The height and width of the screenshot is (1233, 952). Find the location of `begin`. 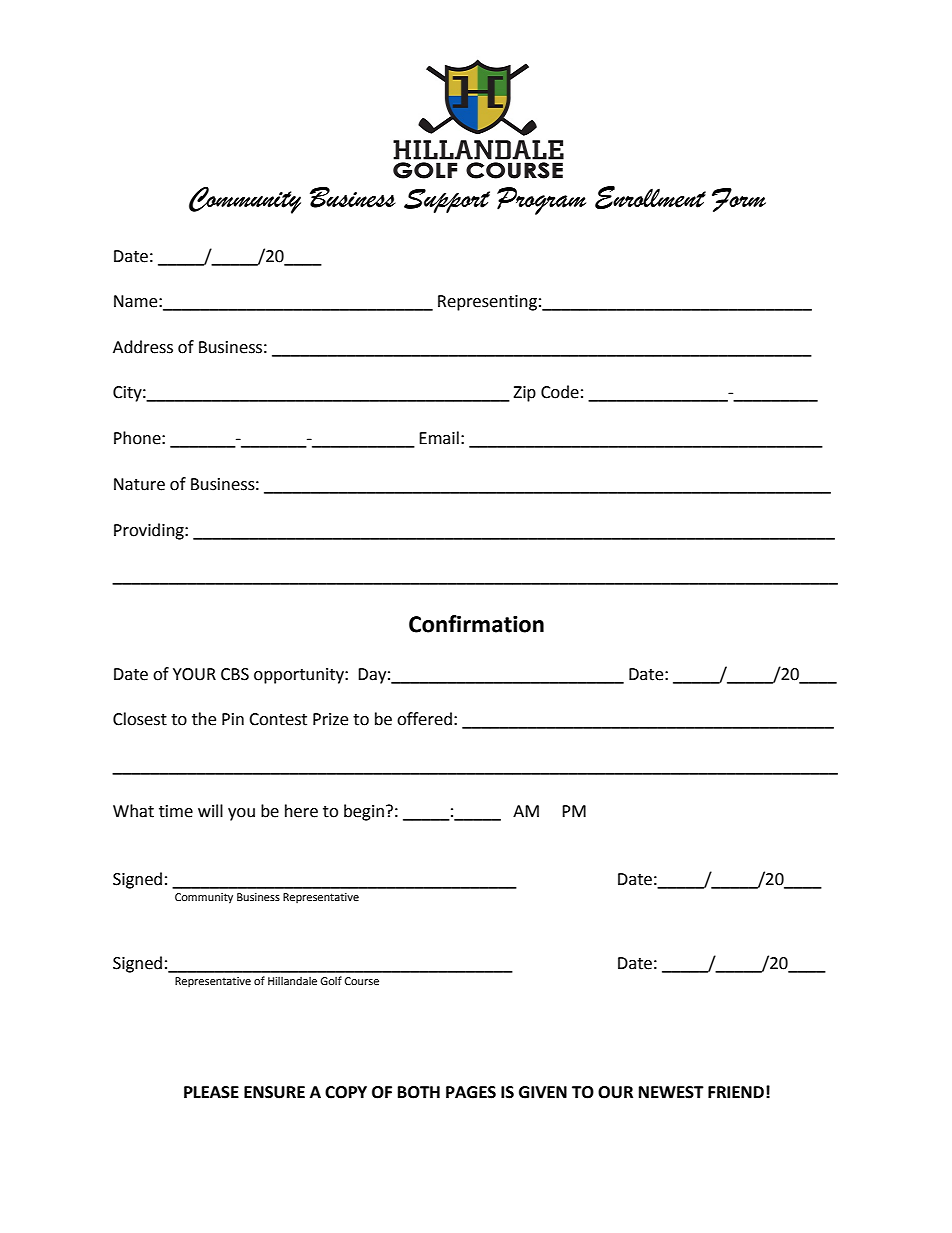

begin is located at coordinates (364, 812).
